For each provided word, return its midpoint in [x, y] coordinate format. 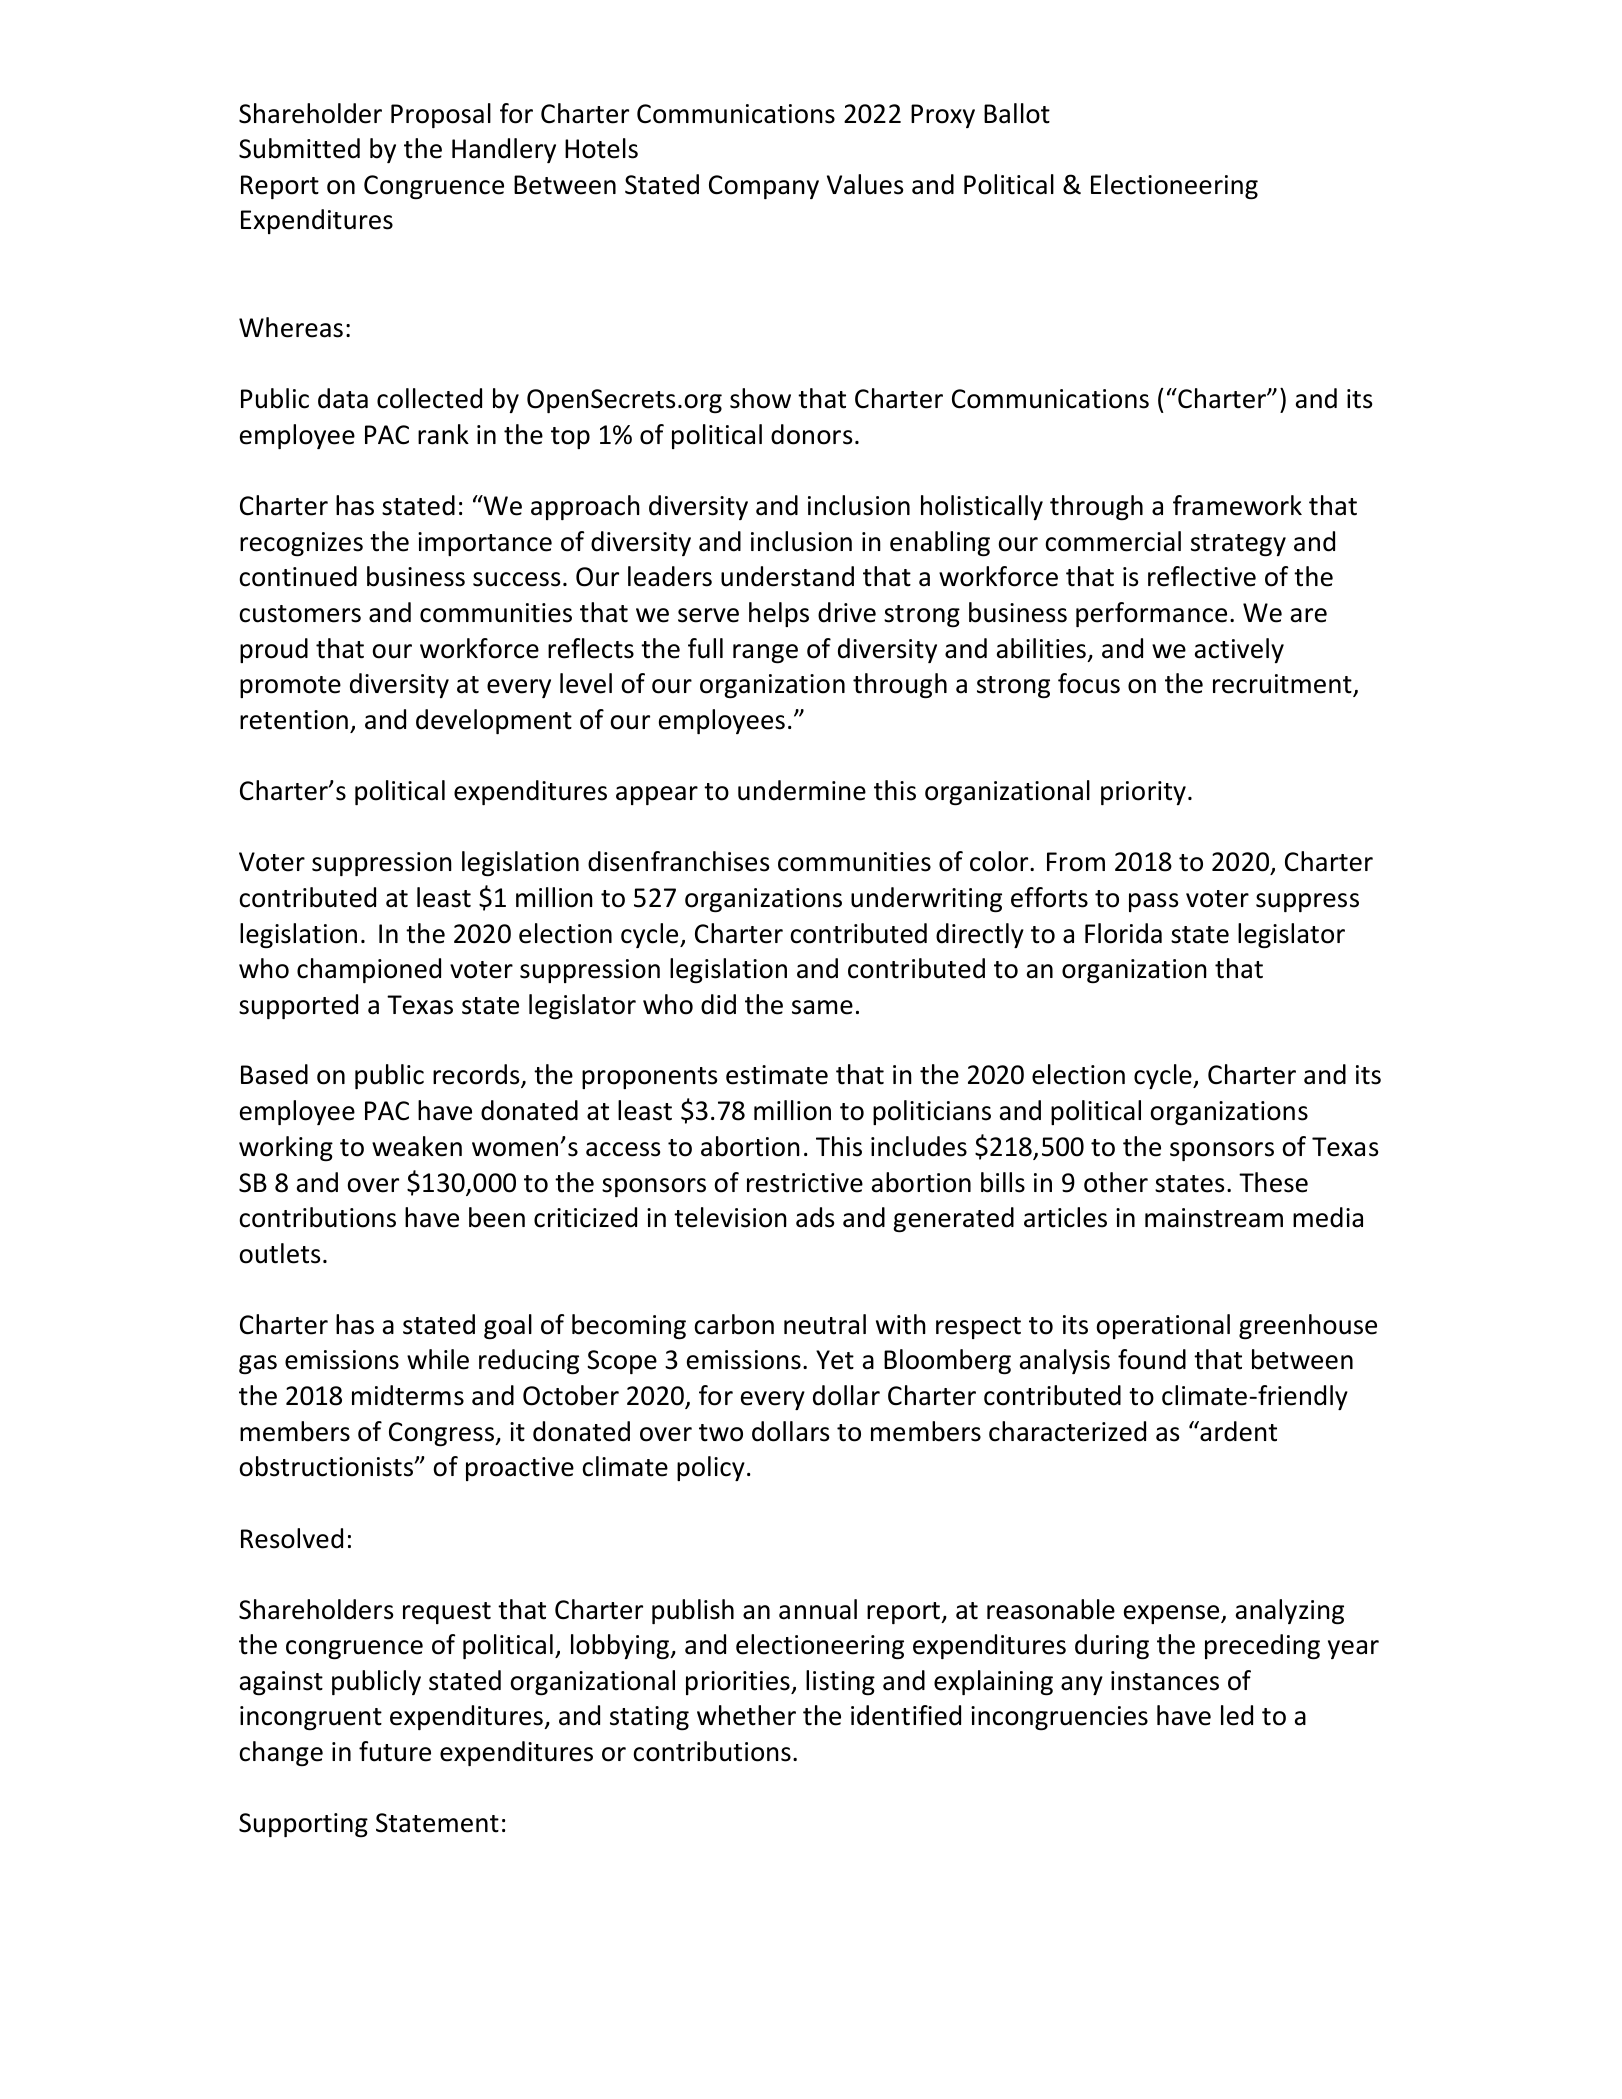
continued [298, 576]
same [822, 1007]
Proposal [441, 115]
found [1152, 1359]
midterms [408, 1395]
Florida [1123, 933]
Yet [835, 1360]
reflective [1202, 576]
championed [369, 970]
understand [787, 576]
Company [764, 187]
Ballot [1017, 113]
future [395, 1751]
